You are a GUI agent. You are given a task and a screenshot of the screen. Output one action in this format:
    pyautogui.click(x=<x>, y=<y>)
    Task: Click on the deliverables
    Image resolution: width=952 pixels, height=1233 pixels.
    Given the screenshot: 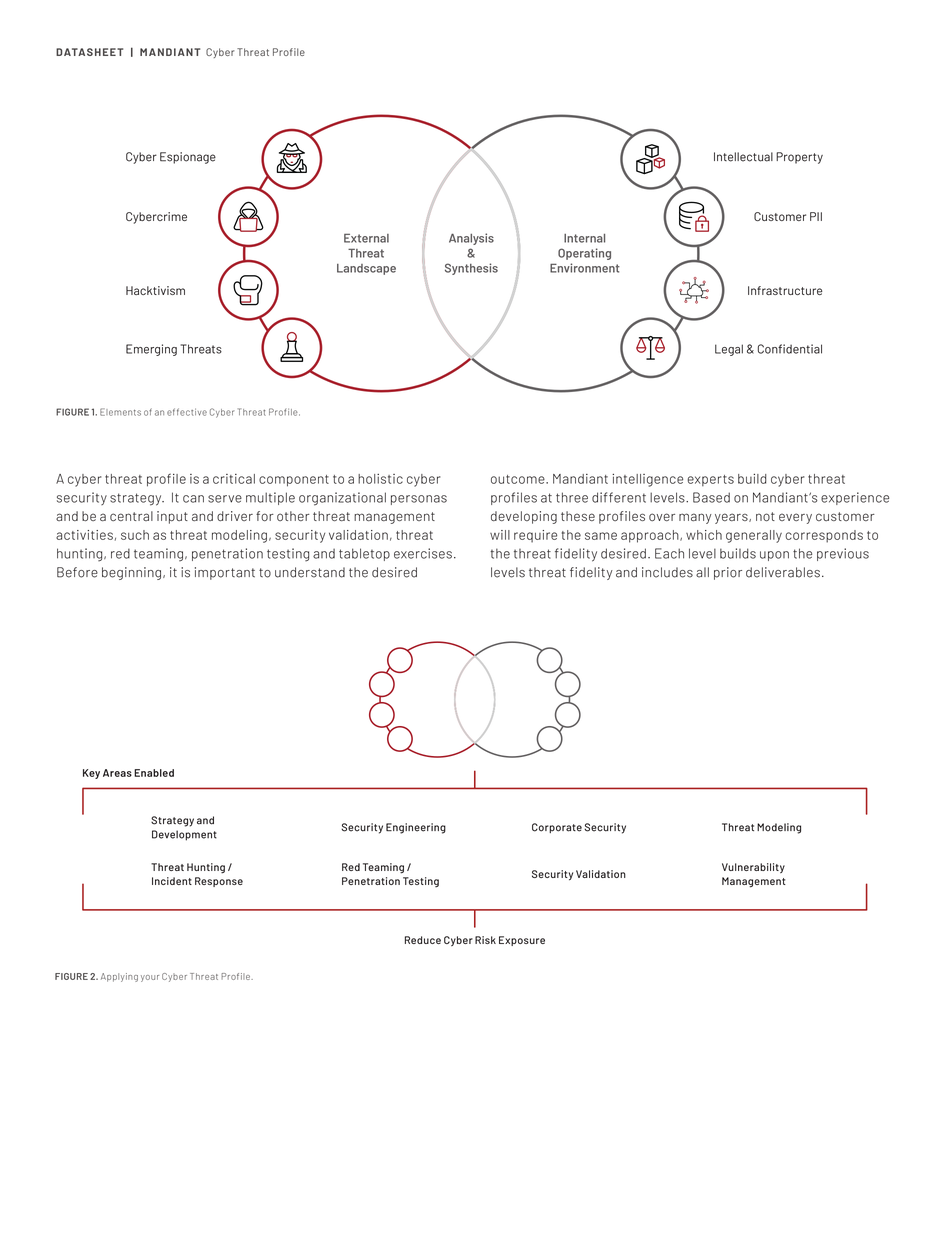 What is the action you would take?
    pyautogui.click(x=783, y=572)
